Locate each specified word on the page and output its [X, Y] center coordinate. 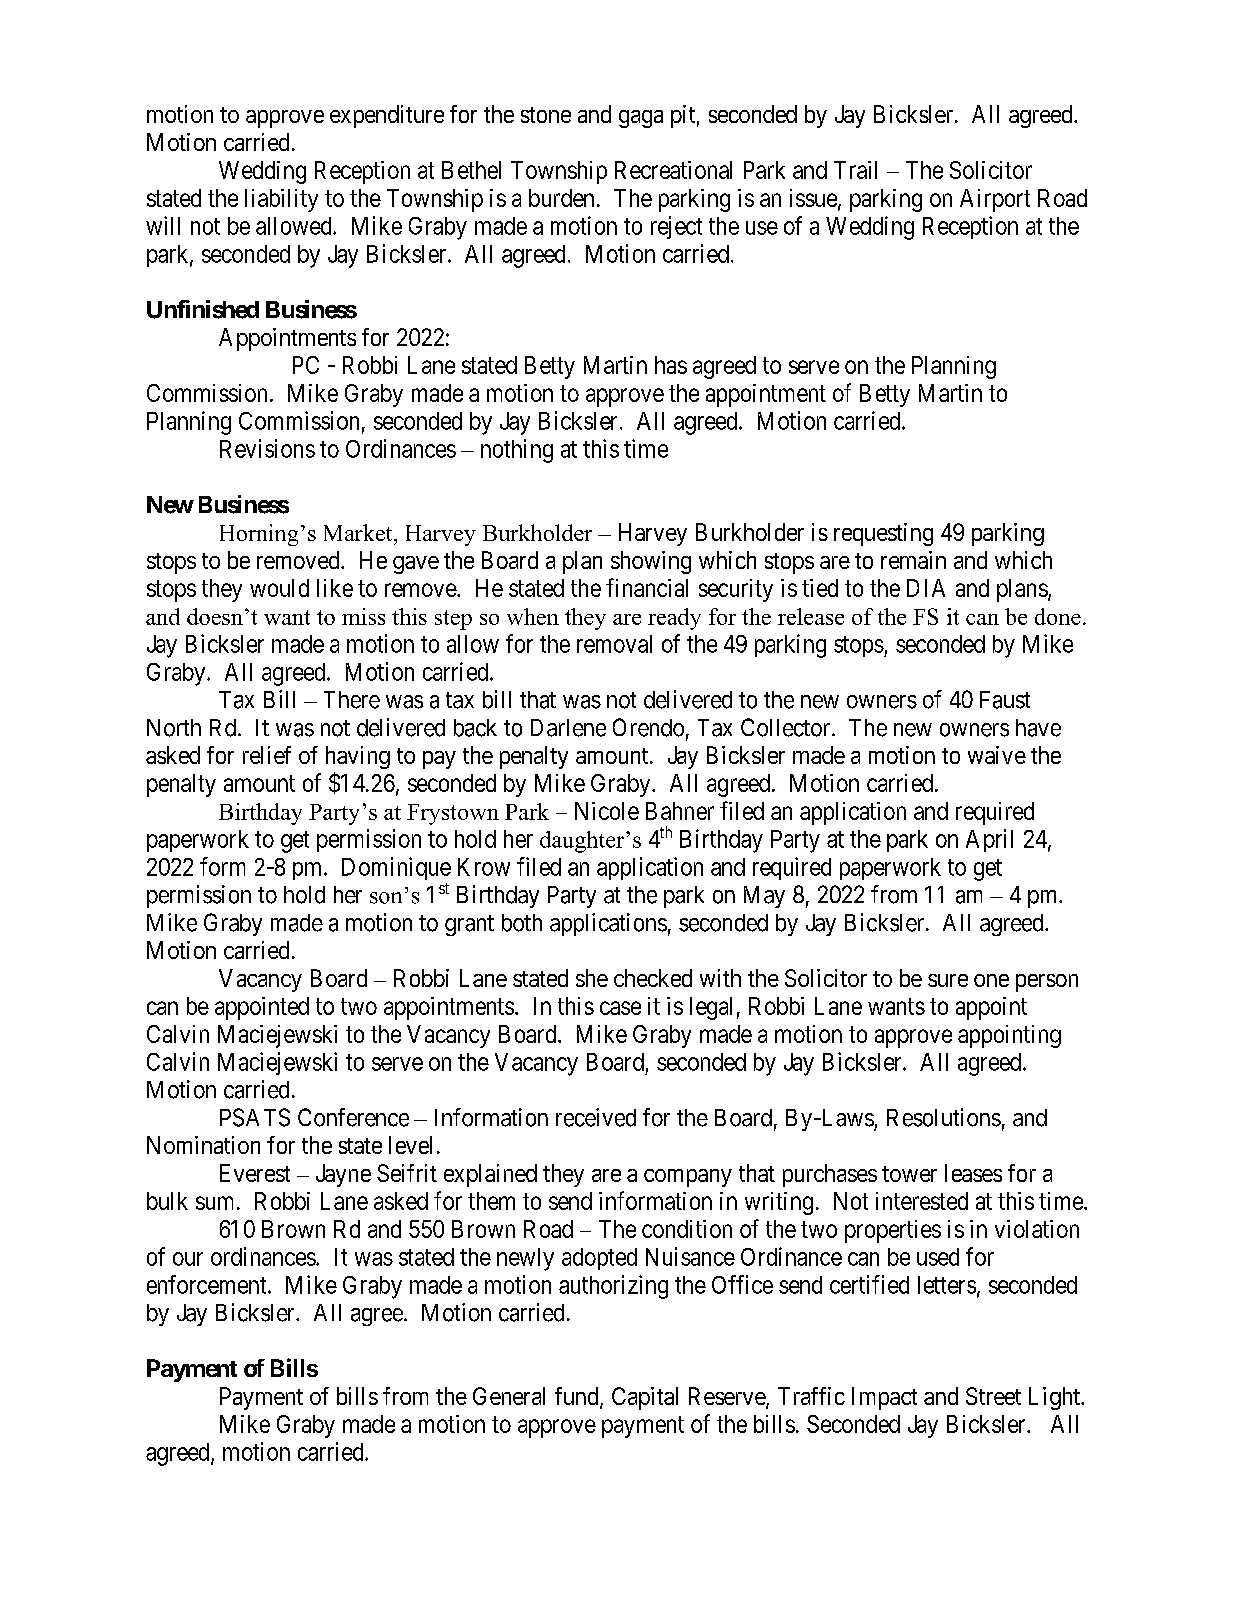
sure [948, 980]
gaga [641, 119]
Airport [995, 200]
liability [281, 200]
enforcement [208, 1284]
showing [651, 562]
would [279, 588]
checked [653, 978]
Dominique [396, 868]
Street [993, 1396]
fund [578, 1397]
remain [913, 560]
